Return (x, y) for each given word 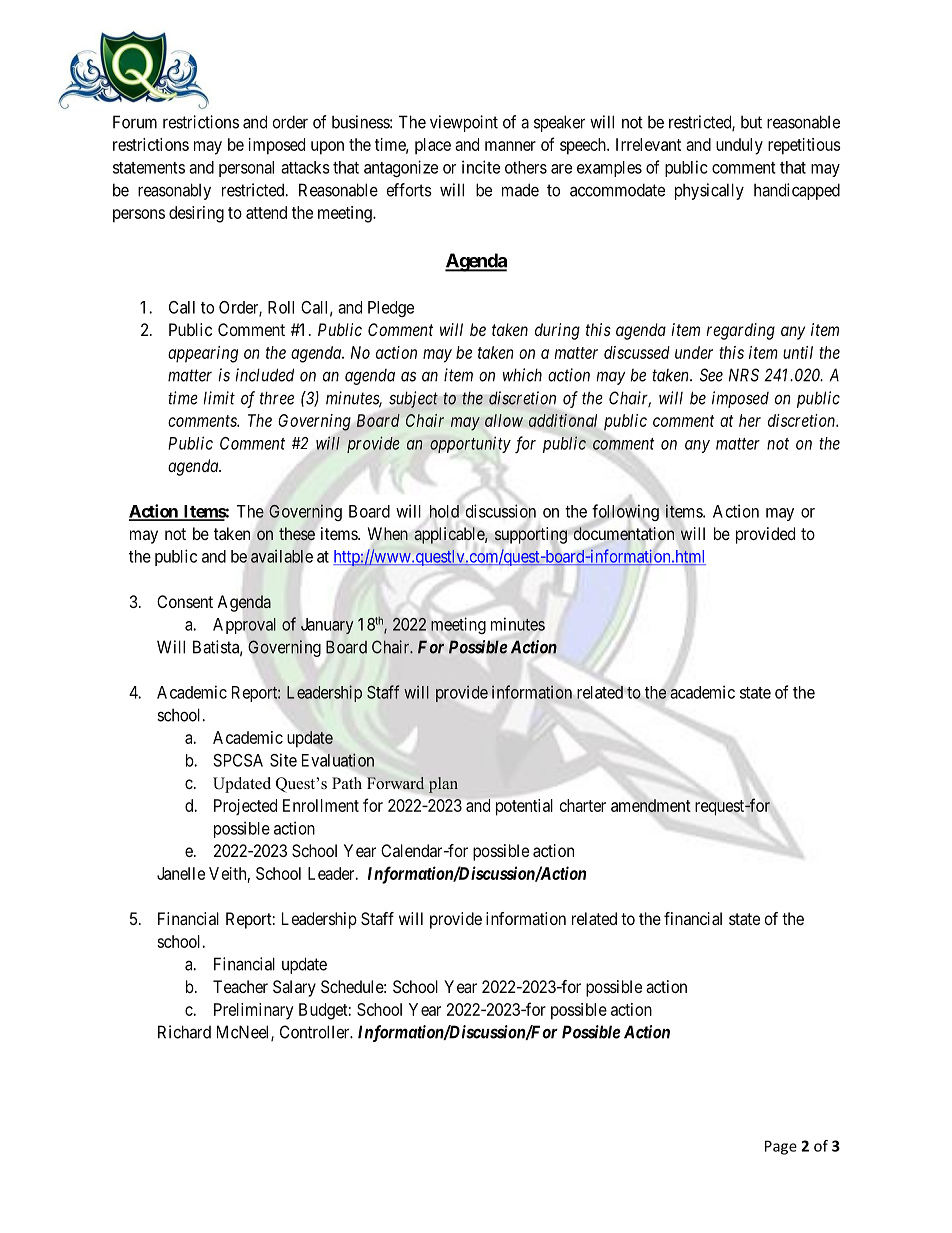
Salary (294, 988)
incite (481, 167)
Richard (184, 1032)
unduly (739, 146)
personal (246, 169)
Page (781, 1147)
